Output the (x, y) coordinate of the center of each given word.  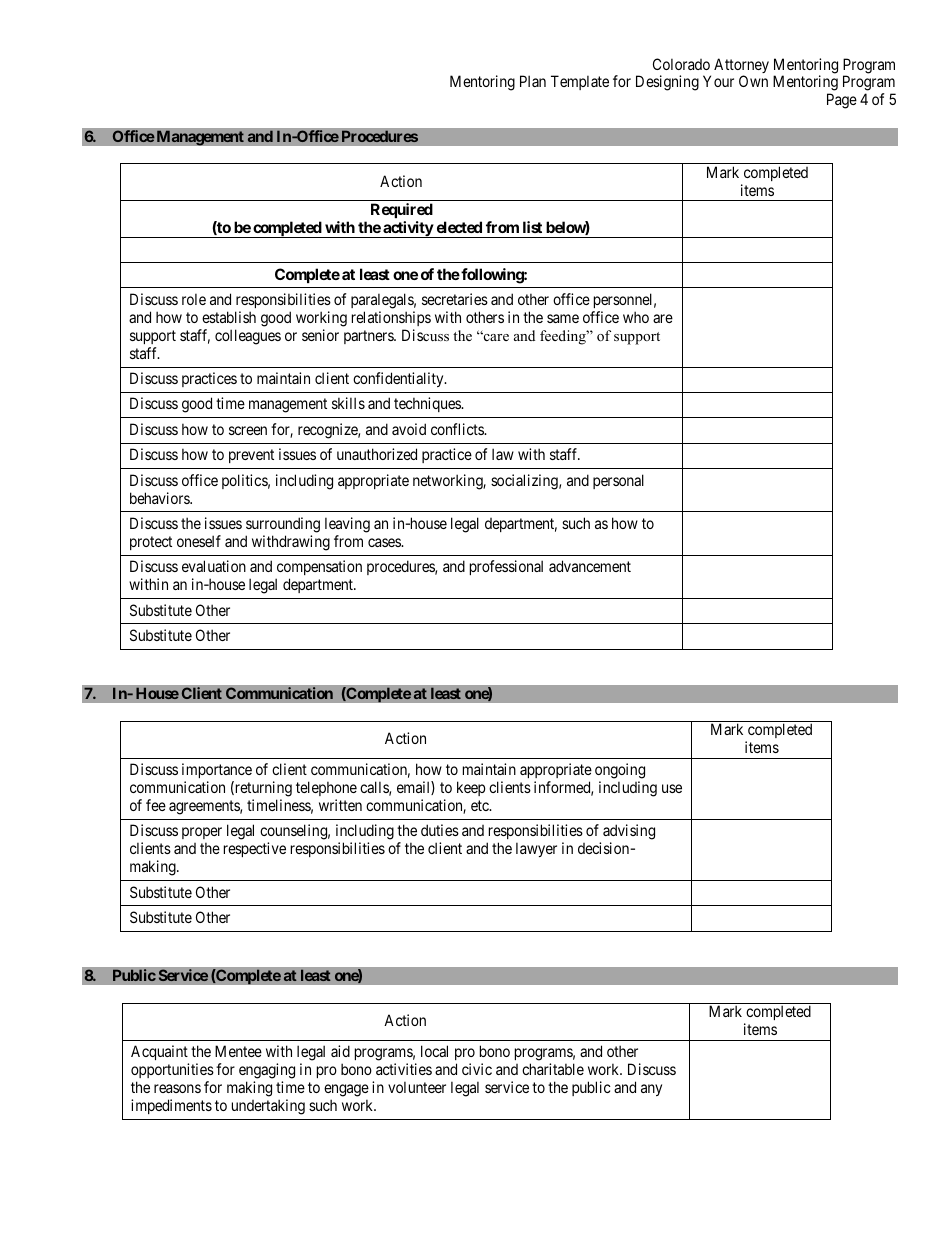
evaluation (214, 566)
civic (477, 1069)
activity (408, 229)
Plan (533, 81)
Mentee (238, 1051)
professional (506, 567)
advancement (590, 566)
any (651, 1090)
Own (753, 81)
